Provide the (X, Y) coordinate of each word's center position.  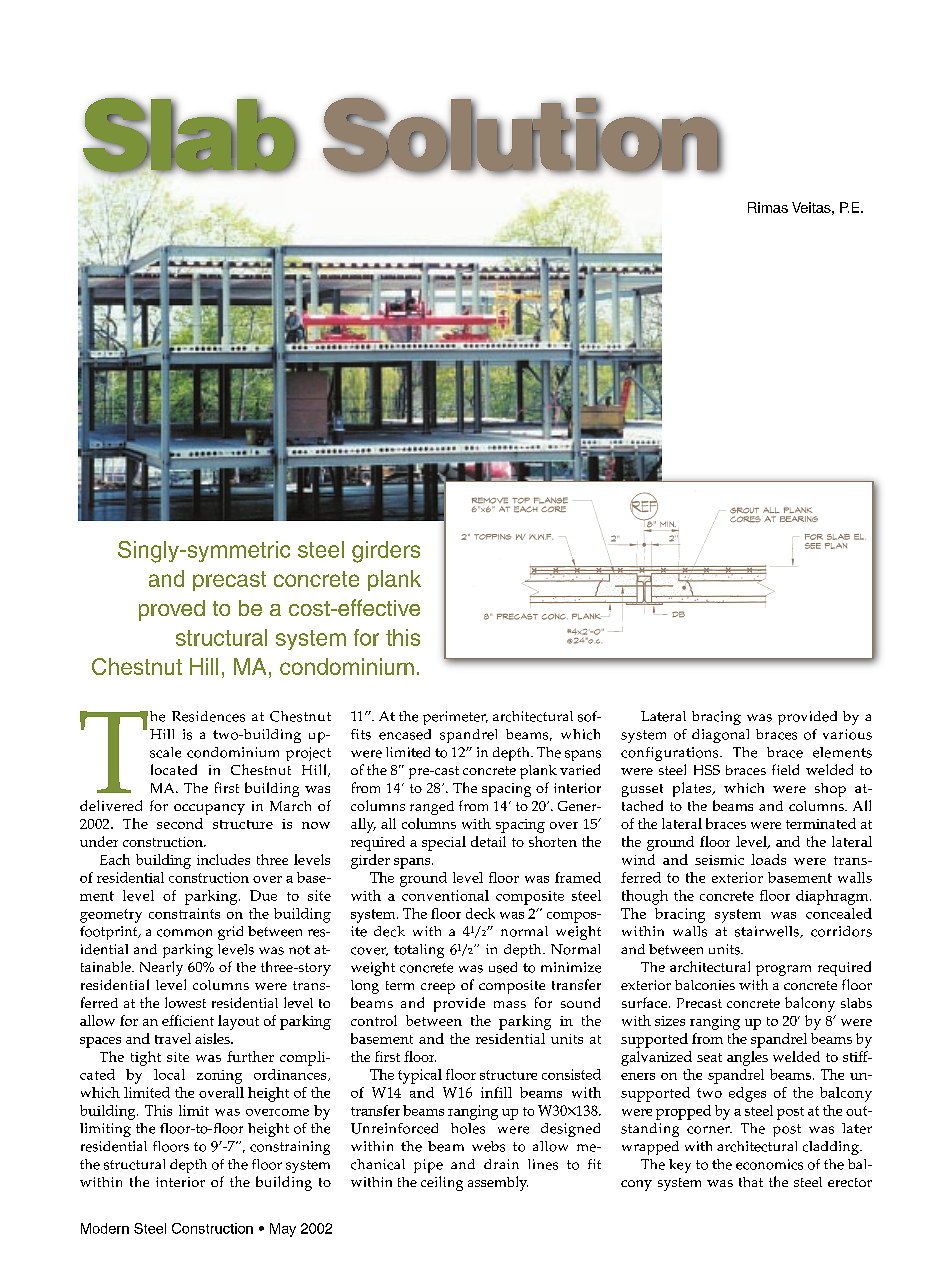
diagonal (720, 736)
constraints (184, 913)
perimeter (455, 718)
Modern (105, 1228)
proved (172, 610)
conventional (445, 895)
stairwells (768, 932)
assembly (498, 1183)
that (751, 1182)
